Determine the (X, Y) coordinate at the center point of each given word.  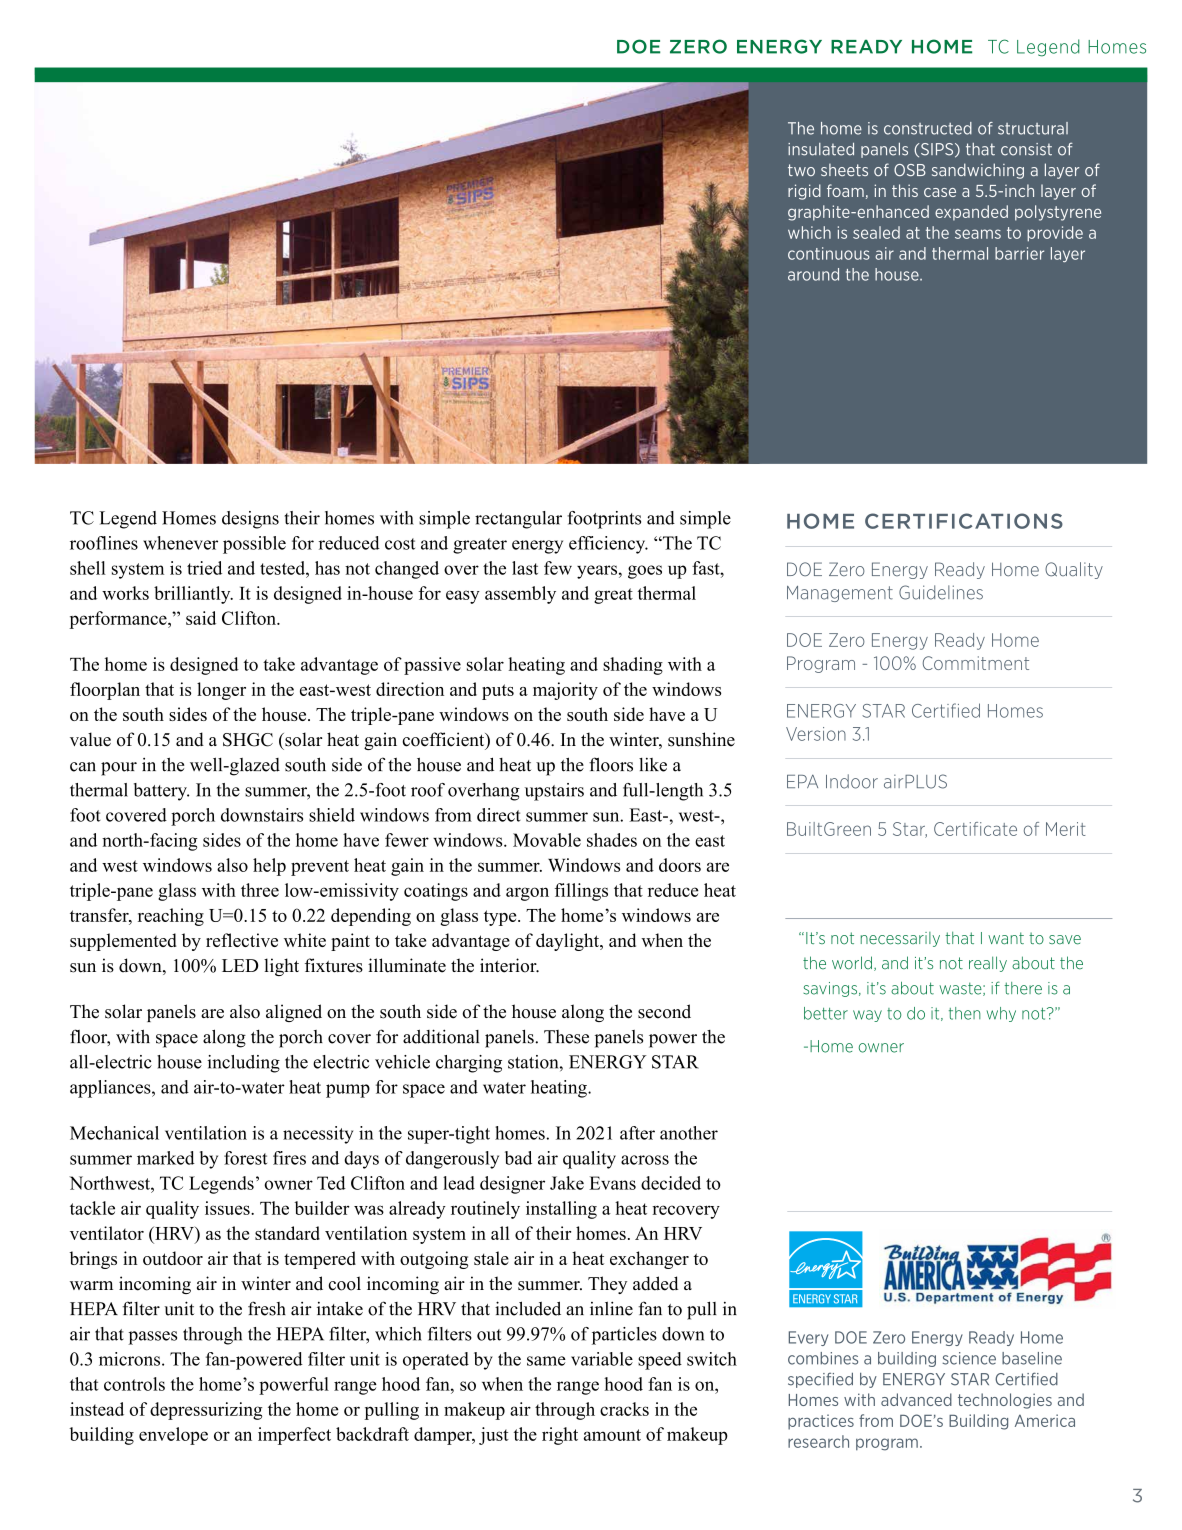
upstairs (554, 792)
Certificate (975, 829)
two (801, 170)
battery (161, 792)
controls (134, 1384)
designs (250, 520)
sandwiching (978, 171)
